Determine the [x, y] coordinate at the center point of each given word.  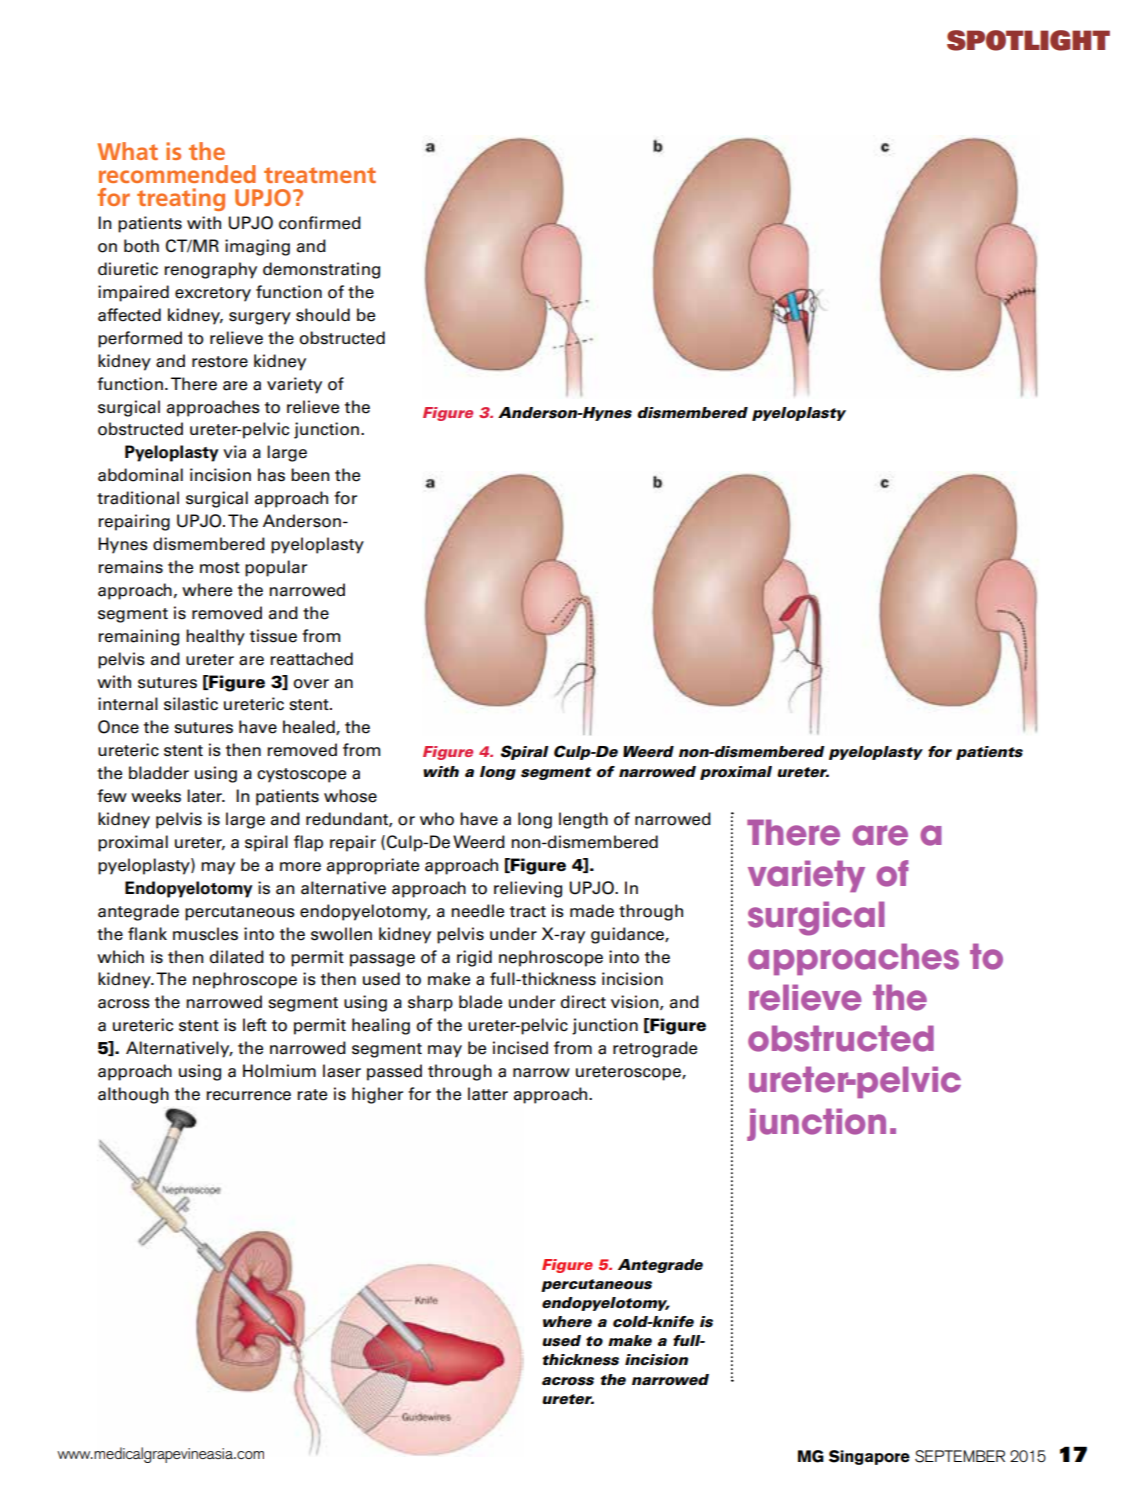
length [583, 820]
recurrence [248, 1096]
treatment [320, 175]
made [592, 911]
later [205, 796]
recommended [177, 174]
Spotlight [1028, 40]
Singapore [869, 1457]
